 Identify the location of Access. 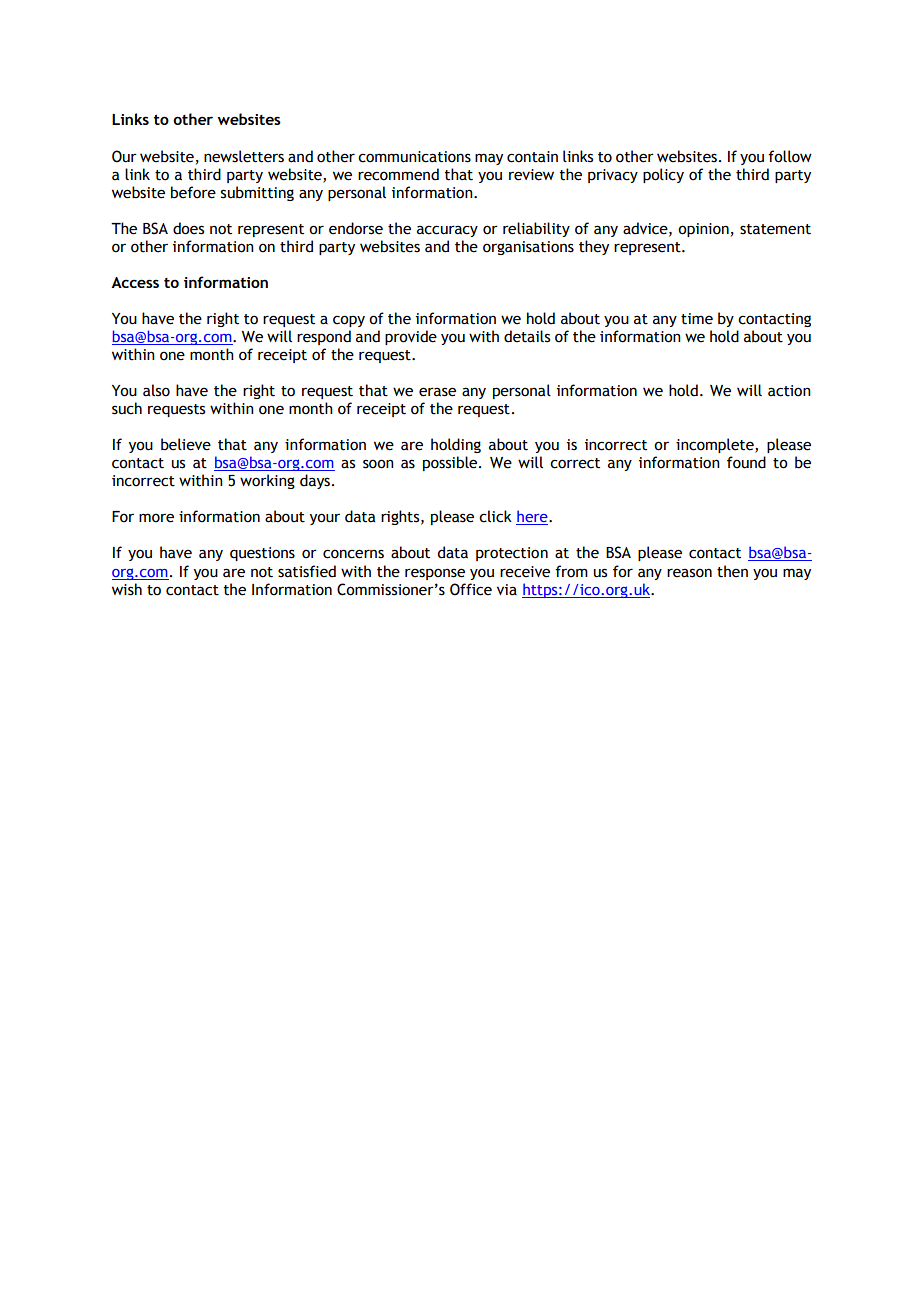
(135, 282).
